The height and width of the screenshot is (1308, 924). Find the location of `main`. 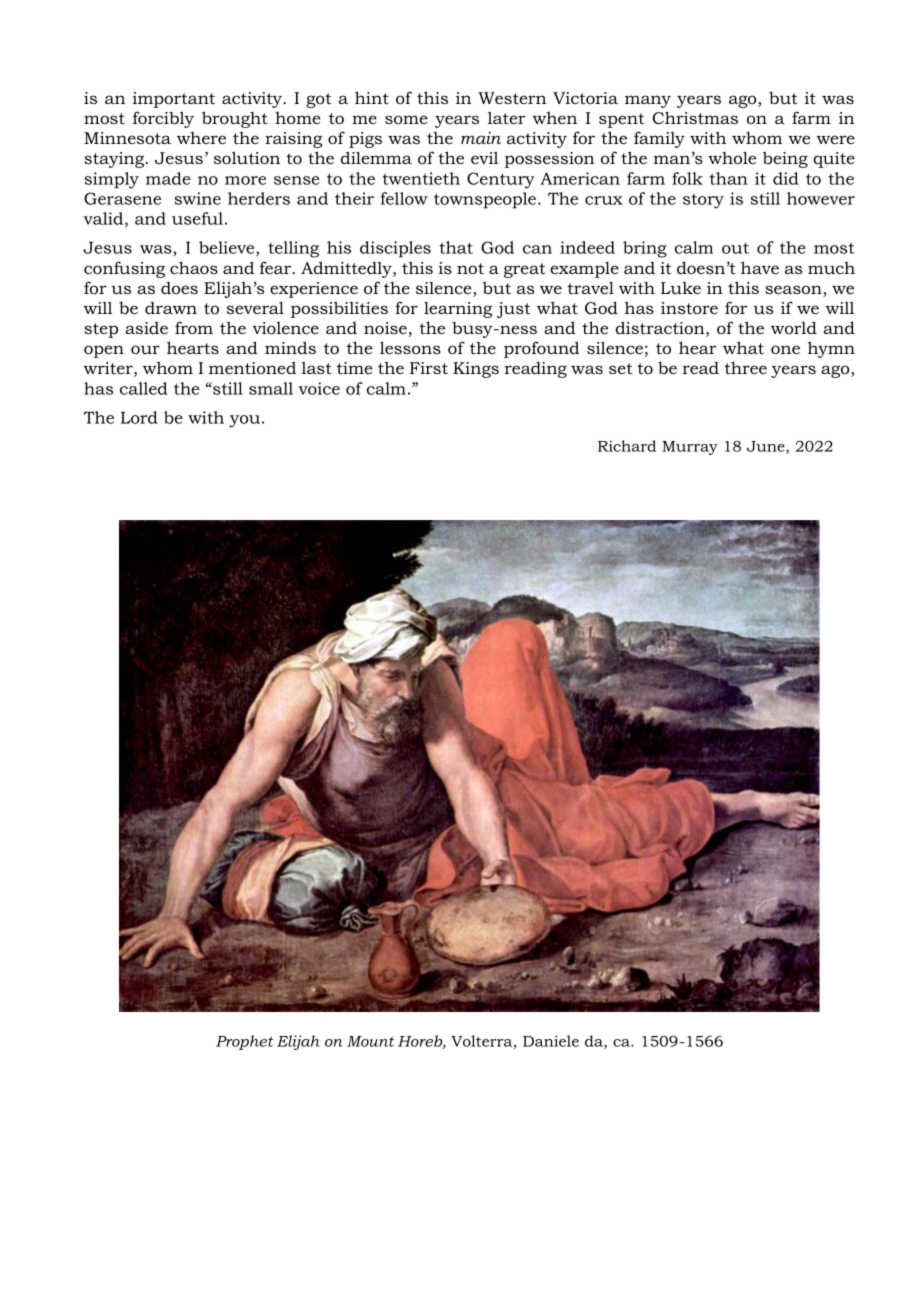

main is located at coordinates (481, 138).
